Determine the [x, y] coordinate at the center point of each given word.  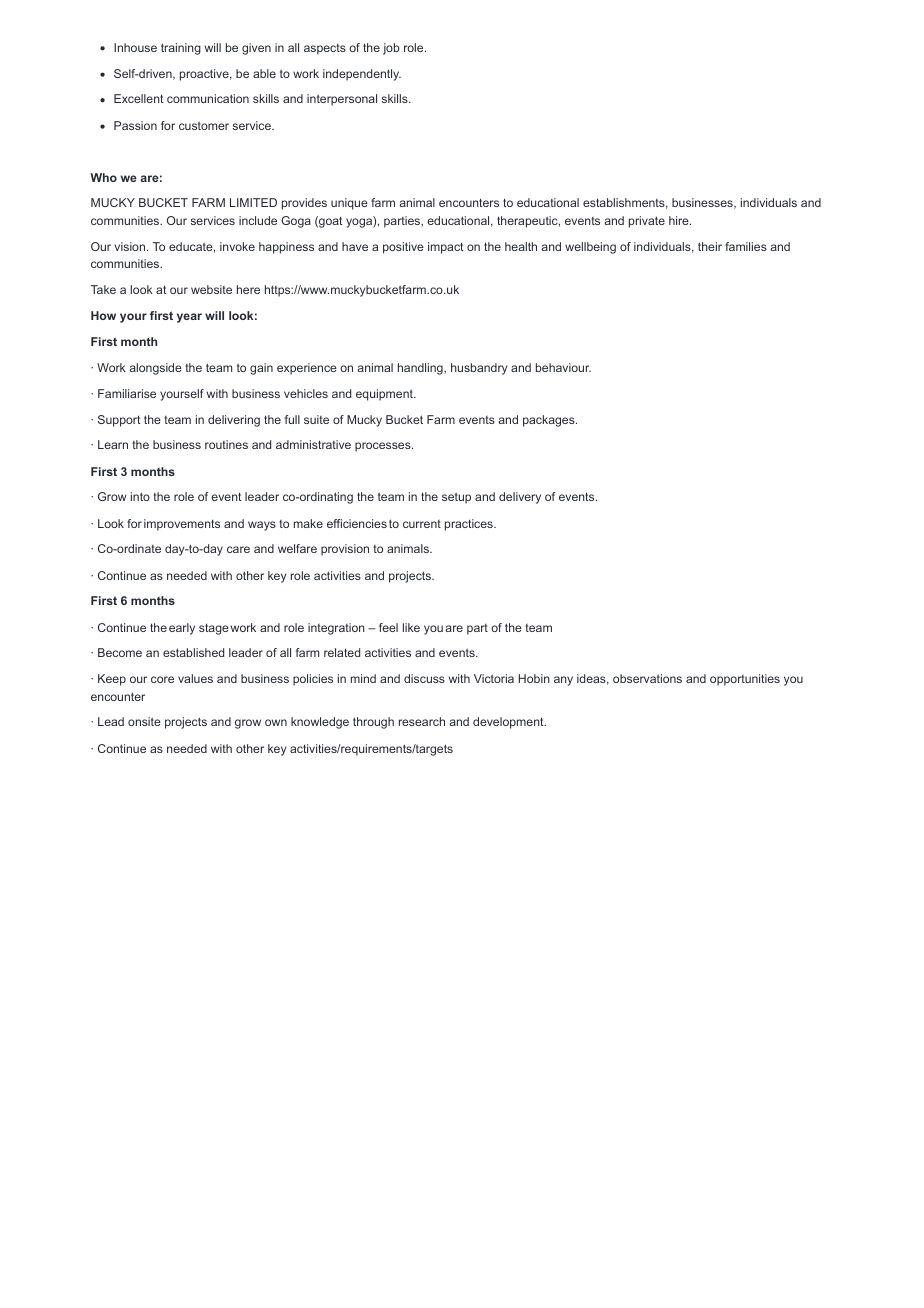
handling [421, 369]
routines [226, 444]
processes [384, 447]
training [181, 49]
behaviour [563, 367]
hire [680, 220]
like [411, 627]
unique [349, 204]
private [647, 222]
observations [647, 678]
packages [550, 421]
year [189, 318]
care [238, 549]
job [391, 49]
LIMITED [253, 202]
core [162, 679]
